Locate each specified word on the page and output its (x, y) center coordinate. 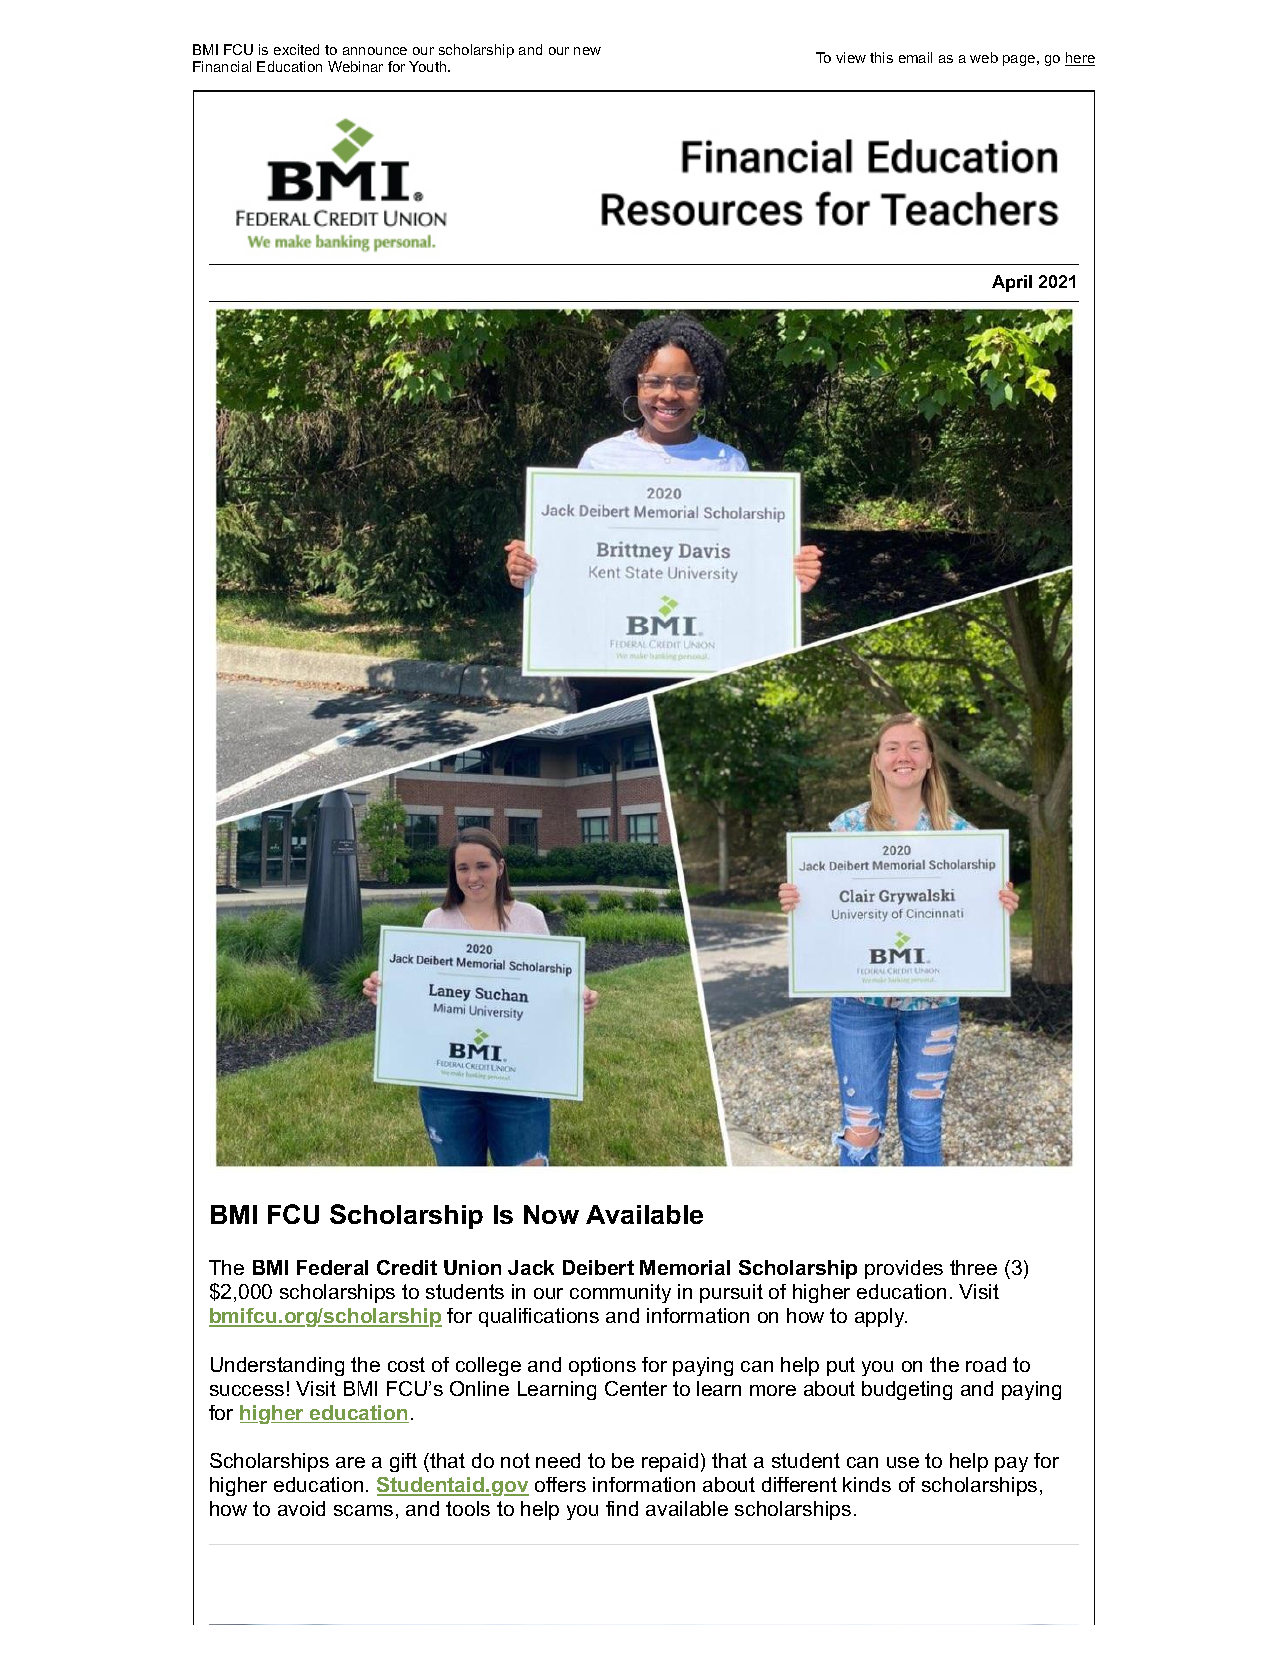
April (1012, 283)
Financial (222, 66)
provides (904, 1269)
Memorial (685, 1267)
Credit (407, 1267)
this (881, 57)
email (915, 57)
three (973, 1267)
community (620, 1293)
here (1080, 59)
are (350, 1462)
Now (551, 1214)
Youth (429, 66)
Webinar (355, 66)
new (587, 51)
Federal (332, 1267)
